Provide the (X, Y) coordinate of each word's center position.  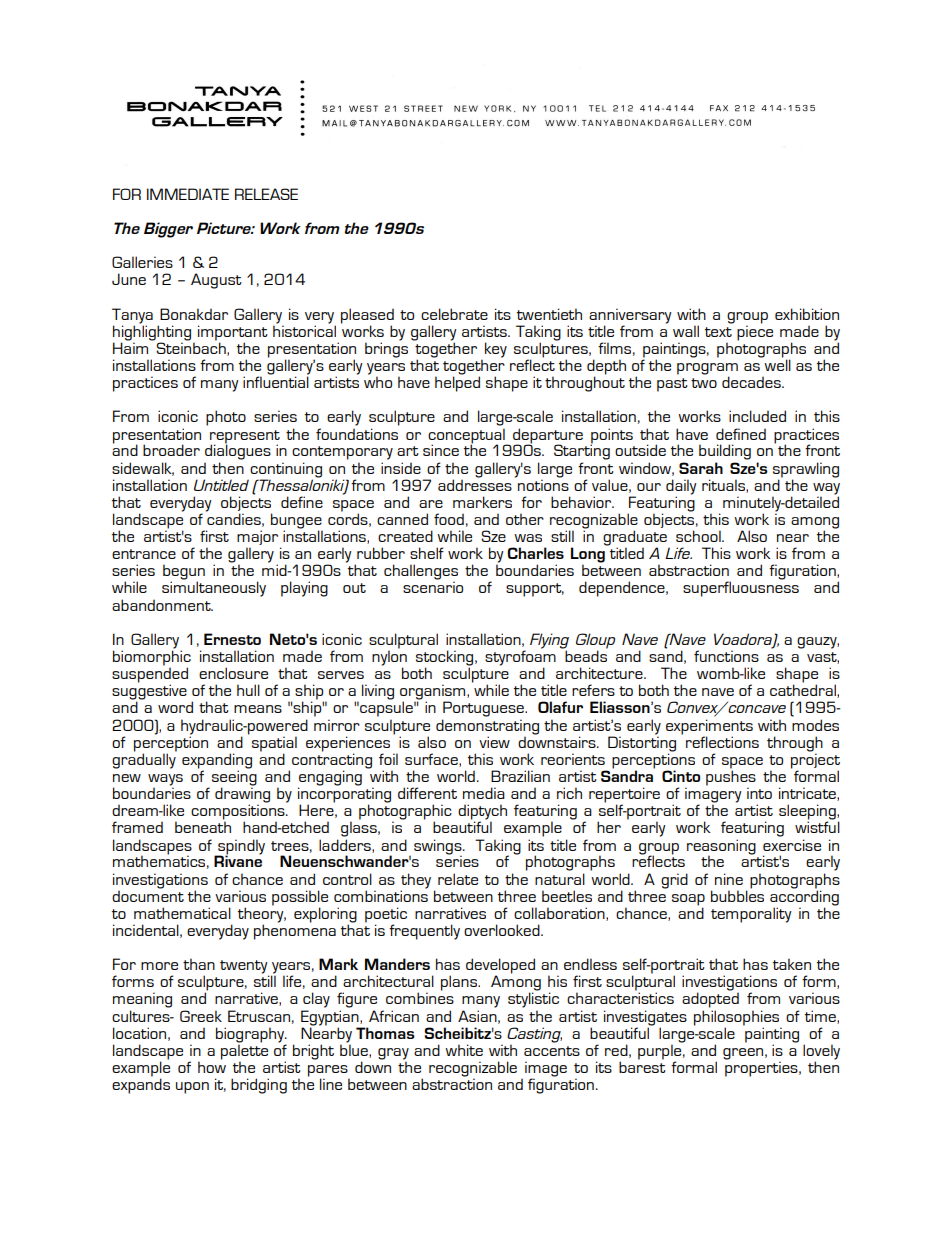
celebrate (454, 314)
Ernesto (232, 639)
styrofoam (520, 658)
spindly (240, 848)
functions (726, 656)
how (212, 1066)
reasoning (721, 848)
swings (439, 848)
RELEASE (266, 194)
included (757, 416)
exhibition (807, 314)
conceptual (467, 436)
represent (245, 437)
